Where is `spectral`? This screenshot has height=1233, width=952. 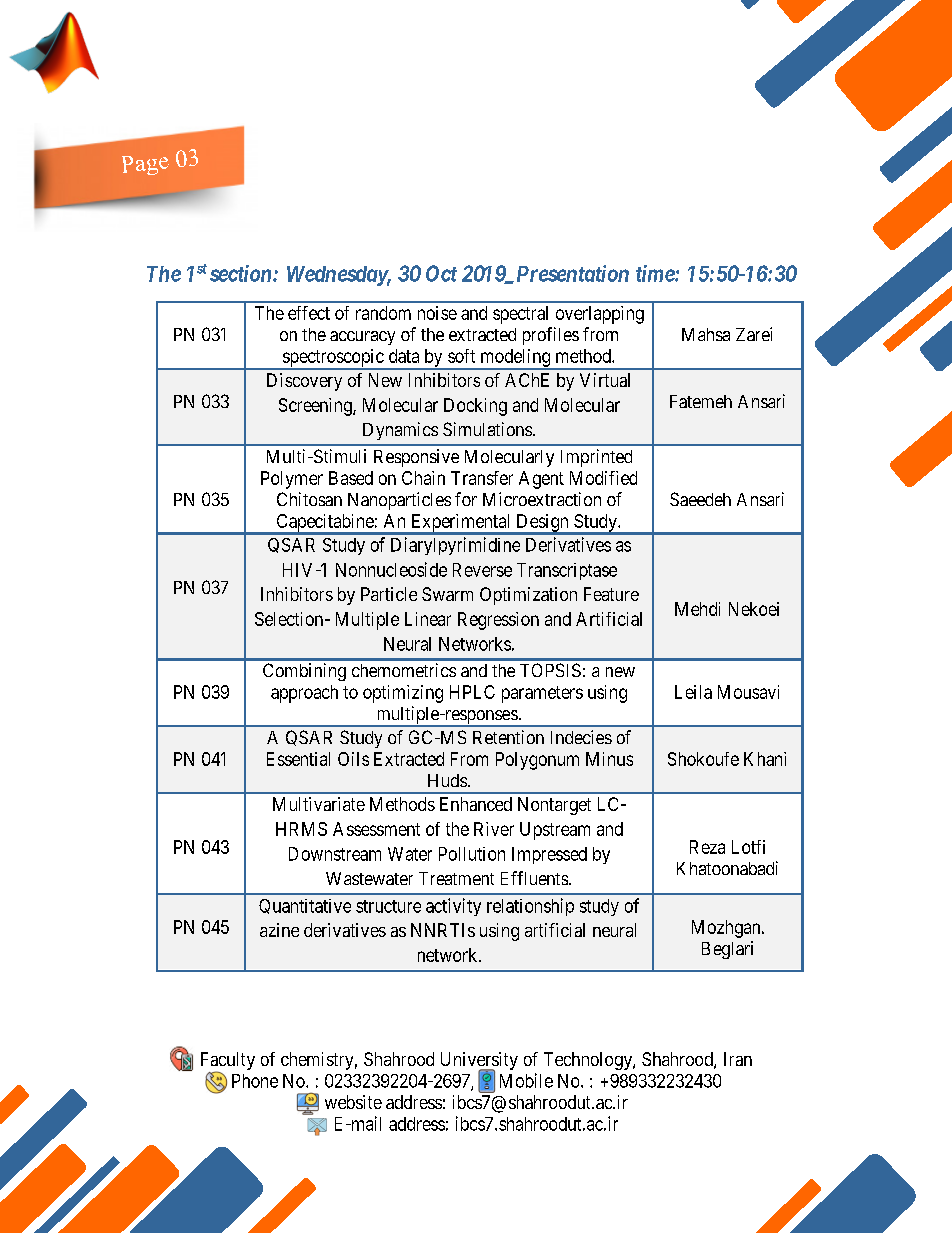
spectral is located at coordinates (520, 315).
